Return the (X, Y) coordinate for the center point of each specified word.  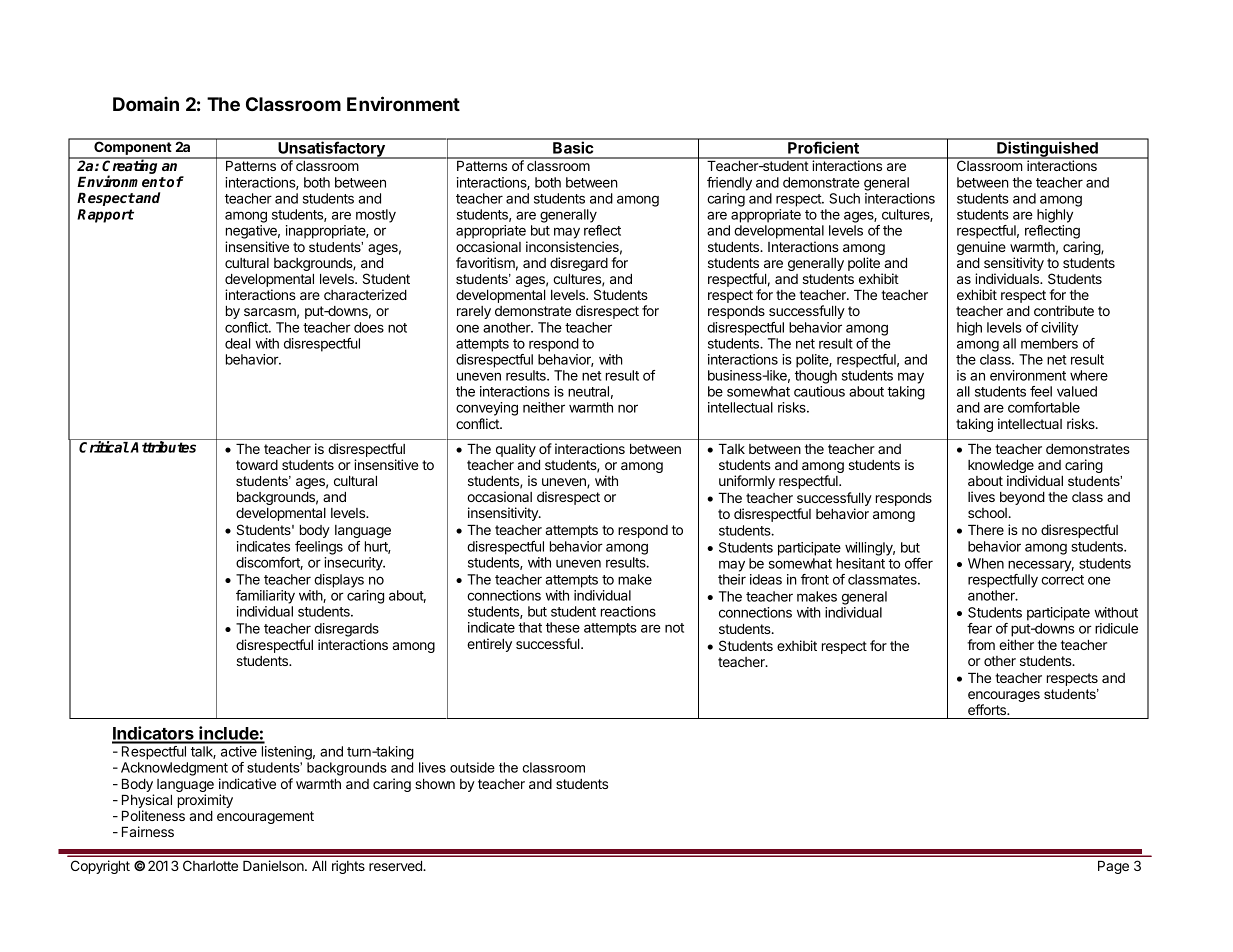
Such (844, 198)
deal (237, 343)
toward (257, 465)
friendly (729, 184)
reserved (396, 866)
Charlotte (210, 865)
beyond (1022, 498)
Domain (146, 103)
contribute (1064, 310)
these (563, 627)
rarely (474, 312)
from (981, 644)
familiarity (265, 597)
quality (516, 450)
